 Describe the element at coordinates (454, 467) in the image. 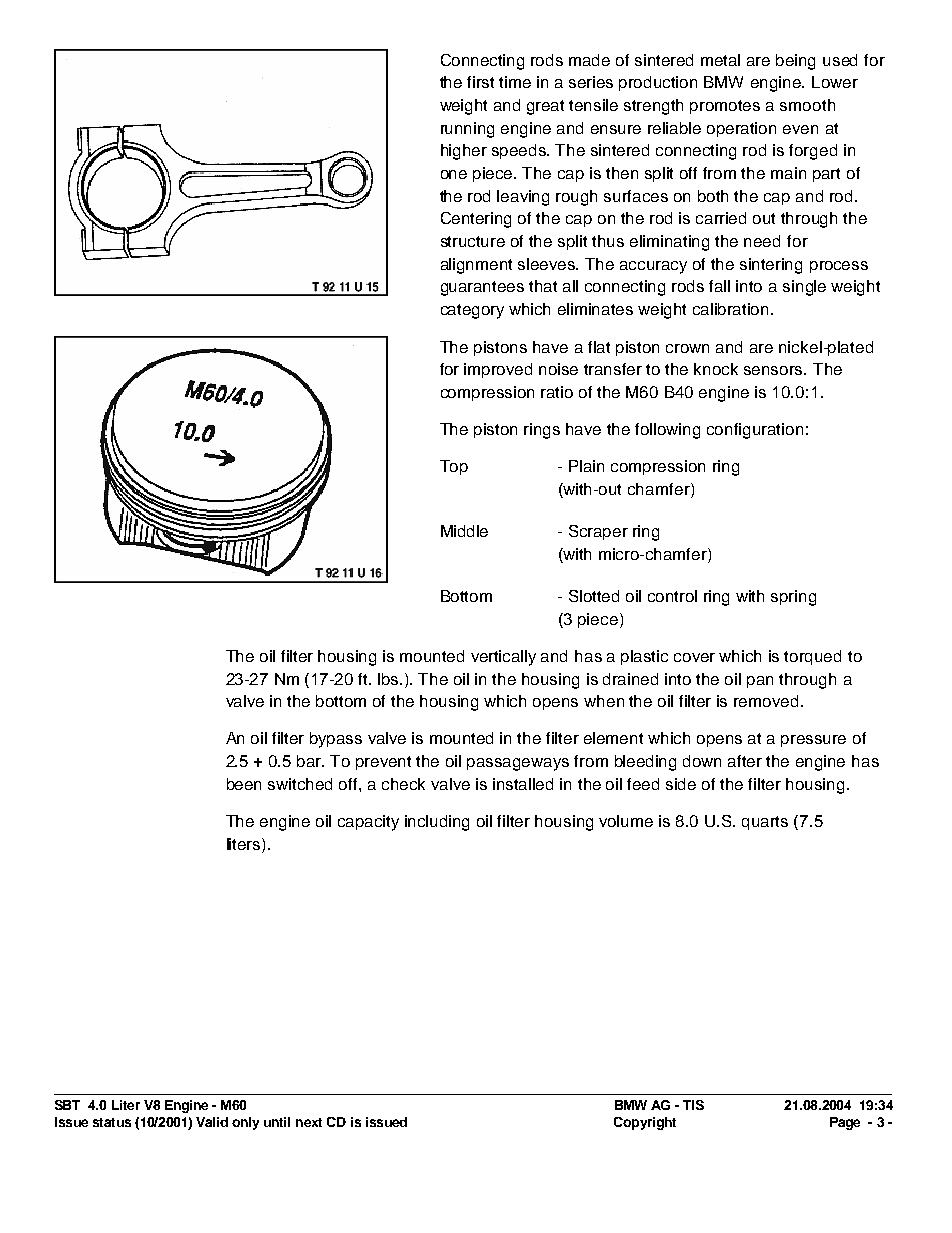

I see `Top` at that location.
